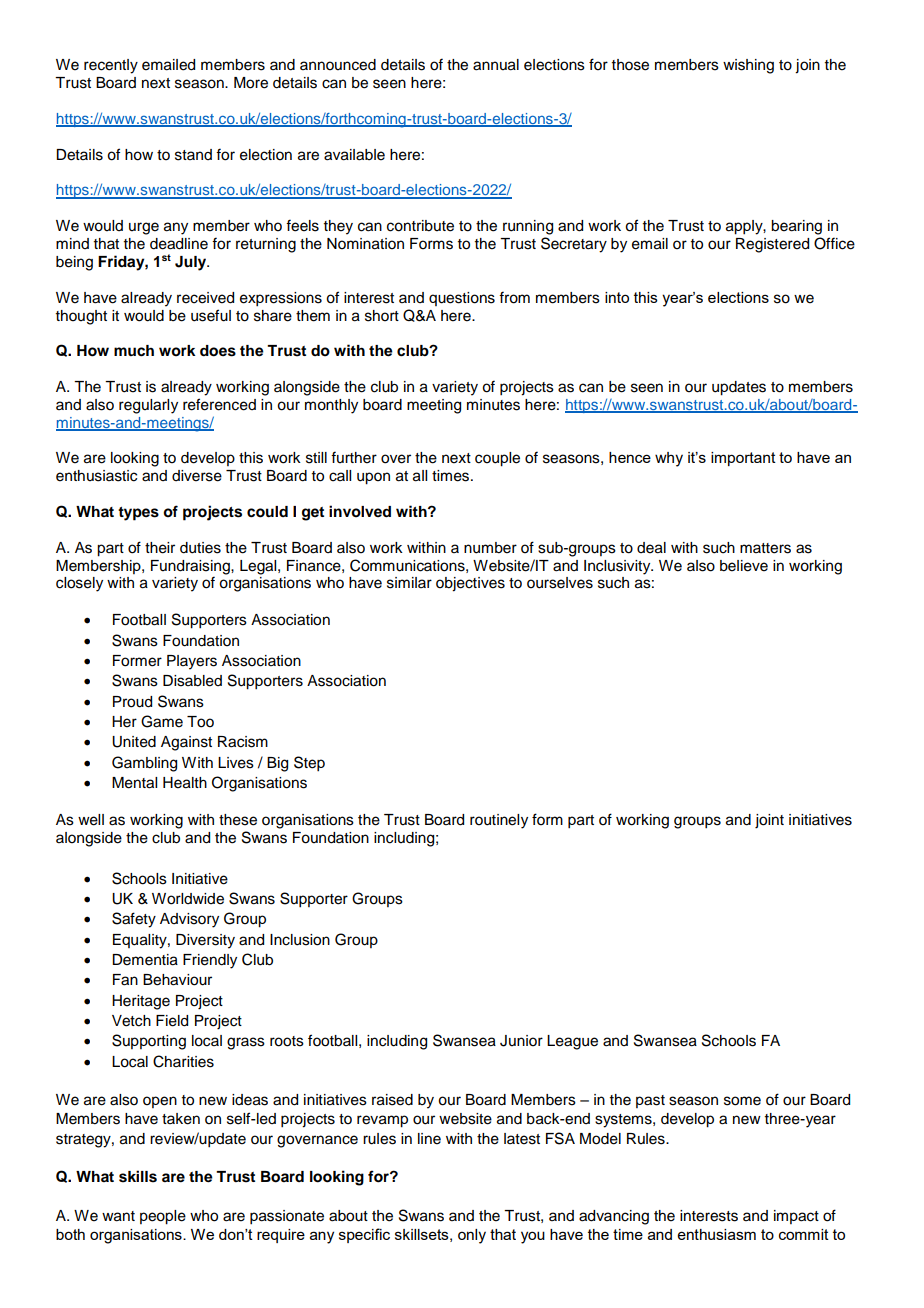 The height and width of the screenshot is (1308, 924). I want to click on wishing, so click(748, 66).
